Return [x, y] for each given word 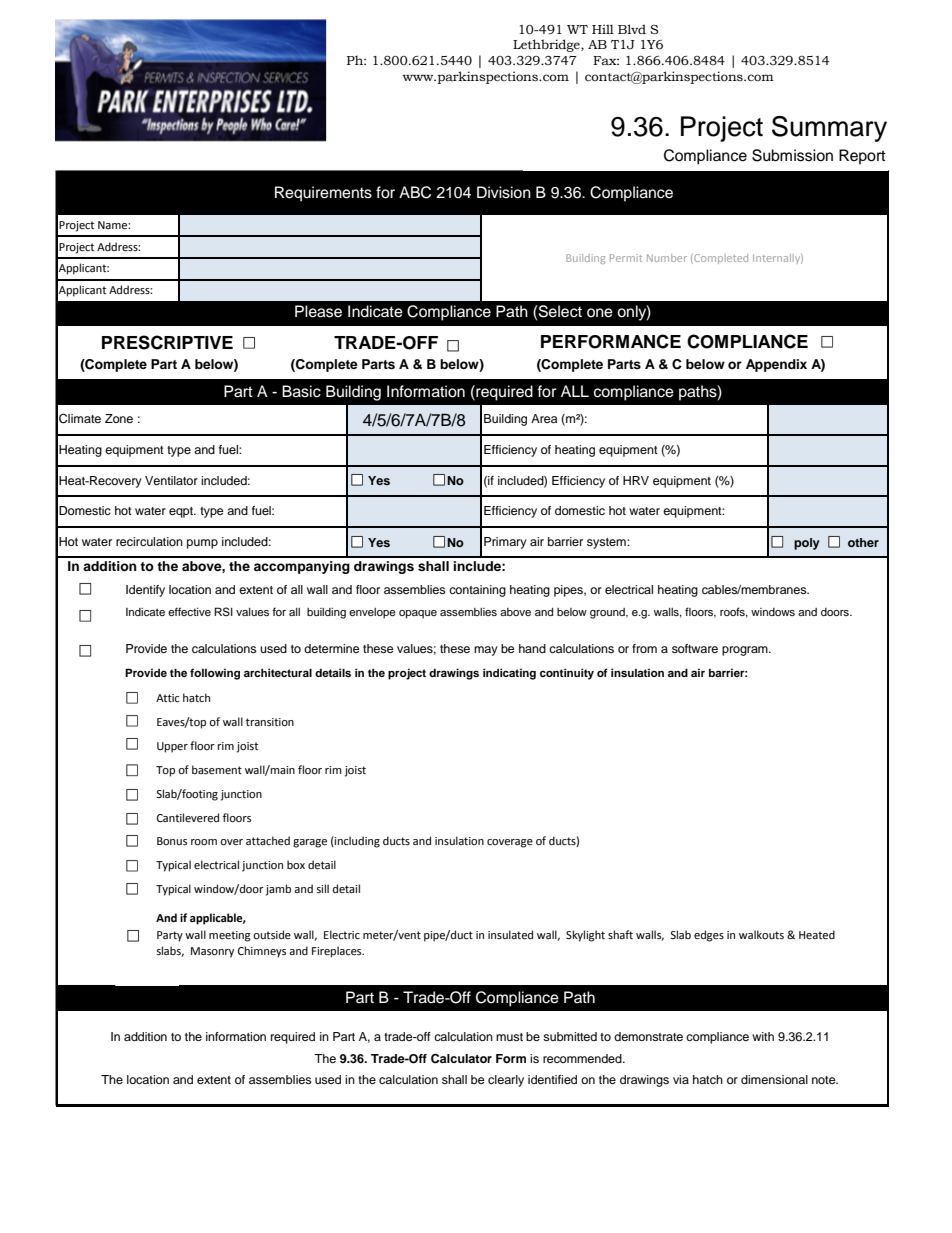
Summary [829, 129]
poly [807, 544]
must [509, 1037]
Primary [505, 543]
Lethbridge [547, 45]
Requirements [323, 194]
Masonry [212, 952]
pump [202, 544]
